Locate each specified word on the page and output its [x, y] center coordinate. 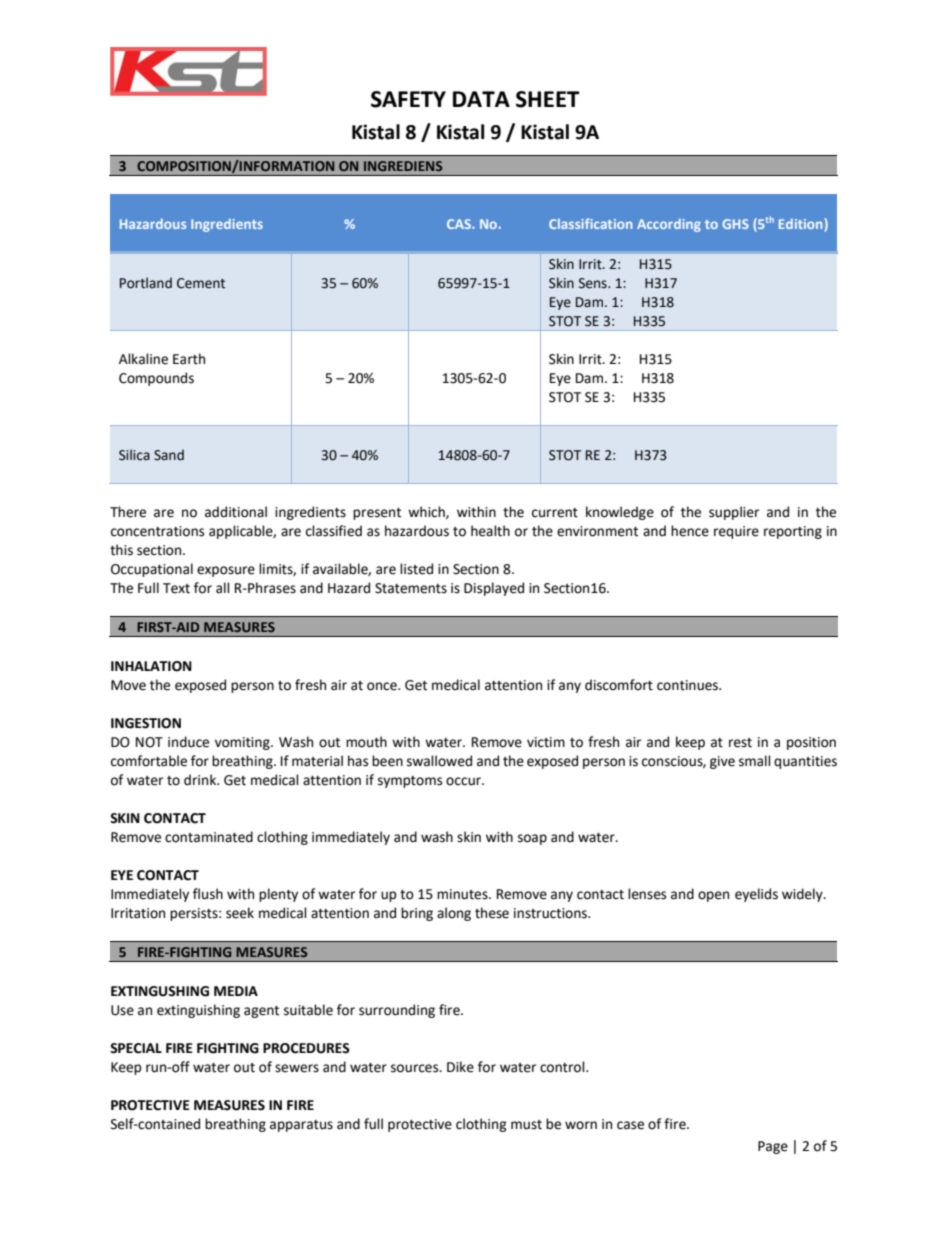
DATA [481, 99]
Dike [460, 1067]
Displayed [494, 589]
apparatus [301, 1126]
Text [176, 588]
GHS [735, 224]
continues [689, 685]
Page [773, 1147]
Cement [201, 283]
